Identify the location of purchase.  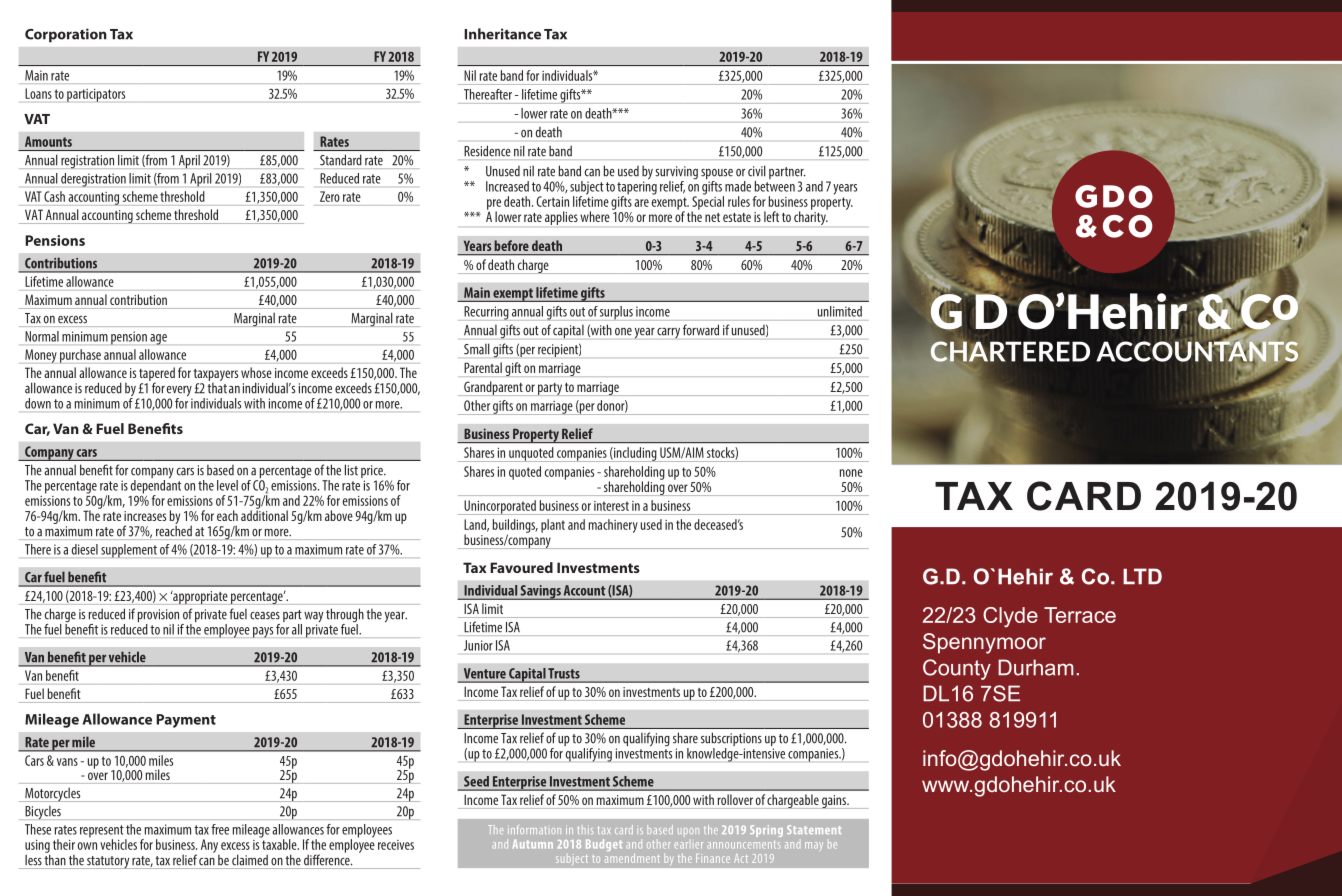
(80, 356).
